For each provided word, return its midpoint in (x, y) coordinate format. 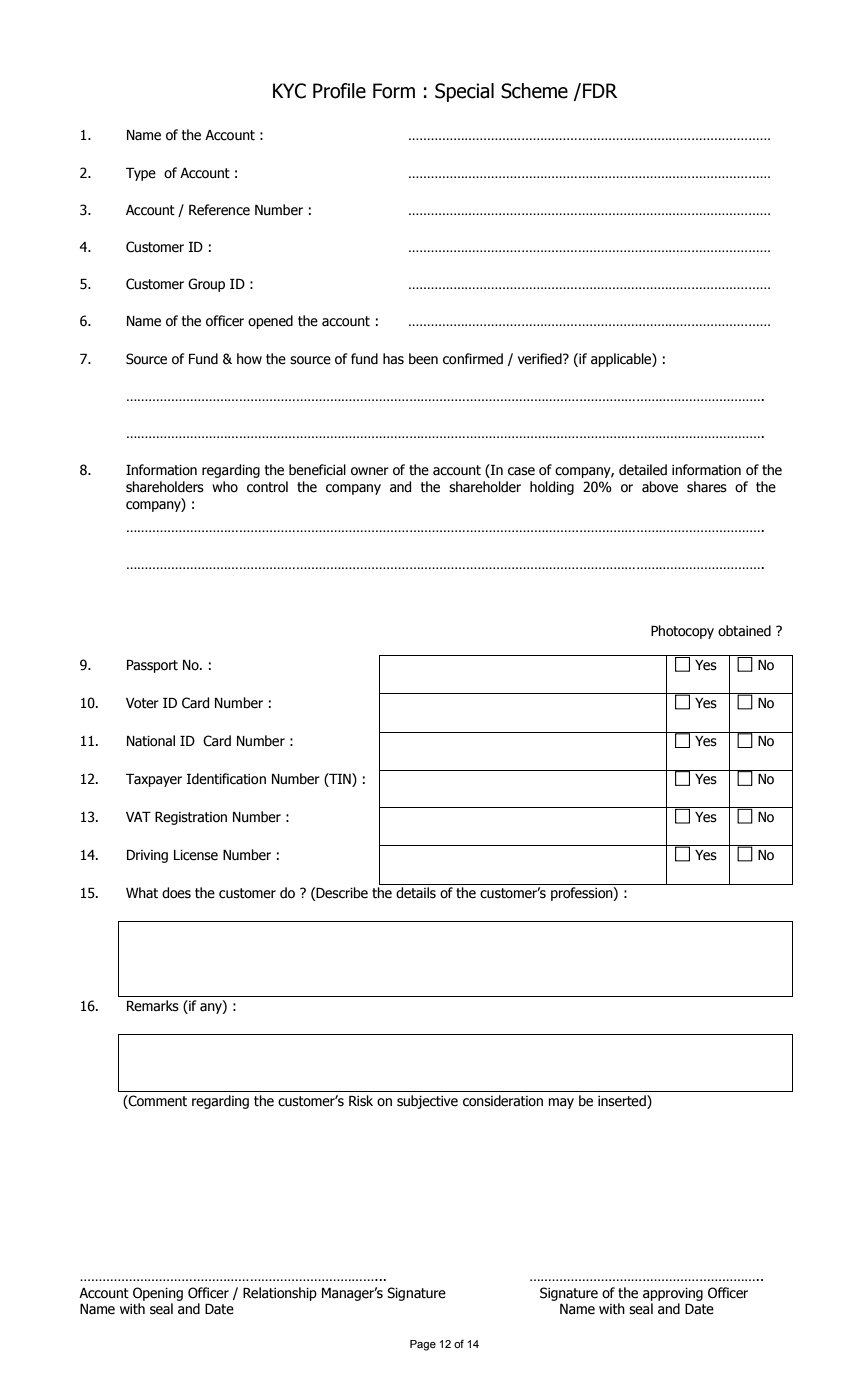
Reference (219, 210)
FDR (600, 90)
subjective (427, 1102)
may (561, 1103)
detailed (643, 470)
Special (464, 92)
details (416, 893)
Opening (158, 1294)
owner (370, 471)
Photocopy (682, 632)
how (249, 359)
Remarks (153, 1006)
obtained (744, 631)
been (423, 359)
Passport (152, 666)
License (196, 855)
